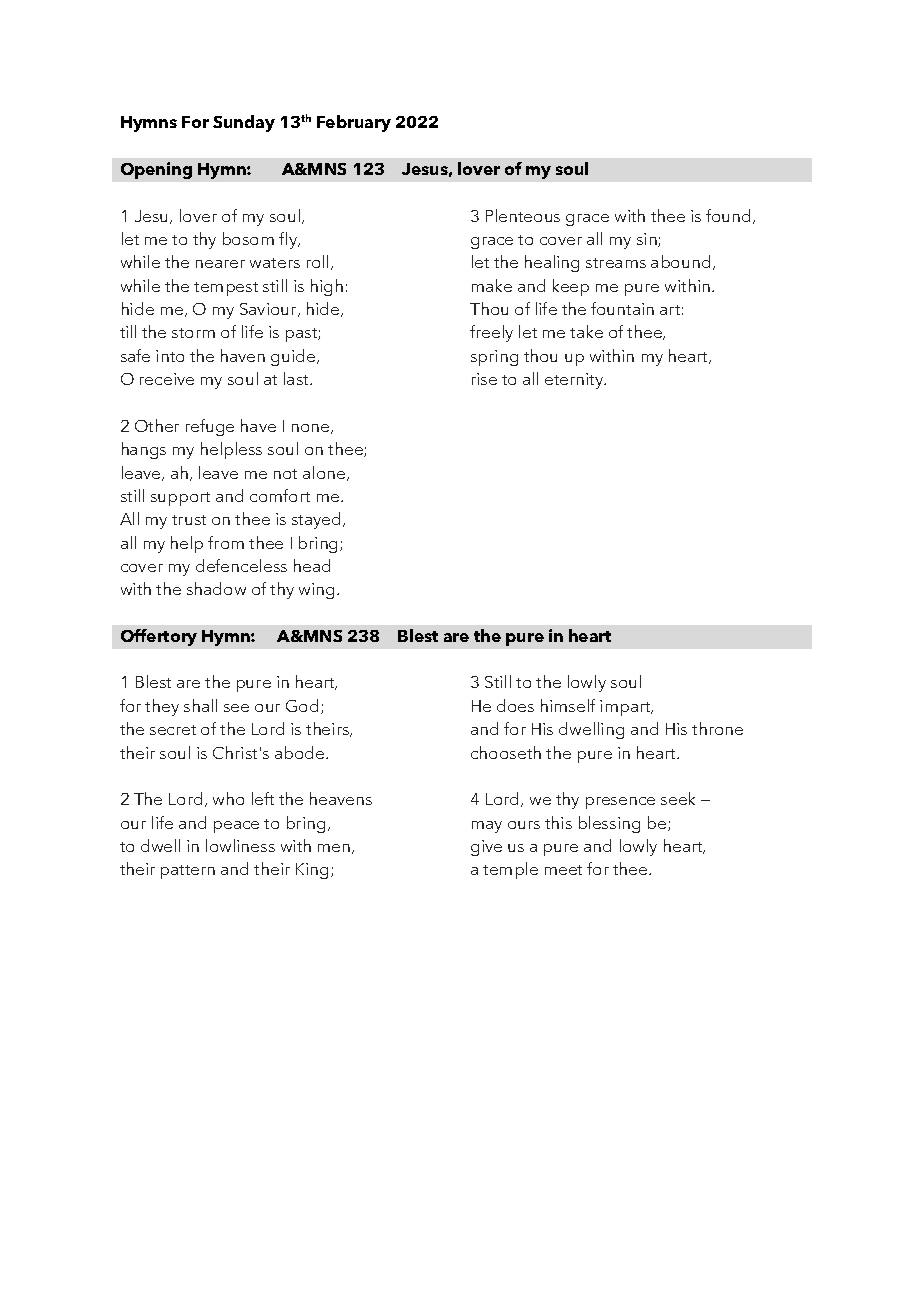 This document has width=924, height=1308. What do you see at coordinates (484, 379) in the document?
I see `rise` at bounding box center [484, 379].
